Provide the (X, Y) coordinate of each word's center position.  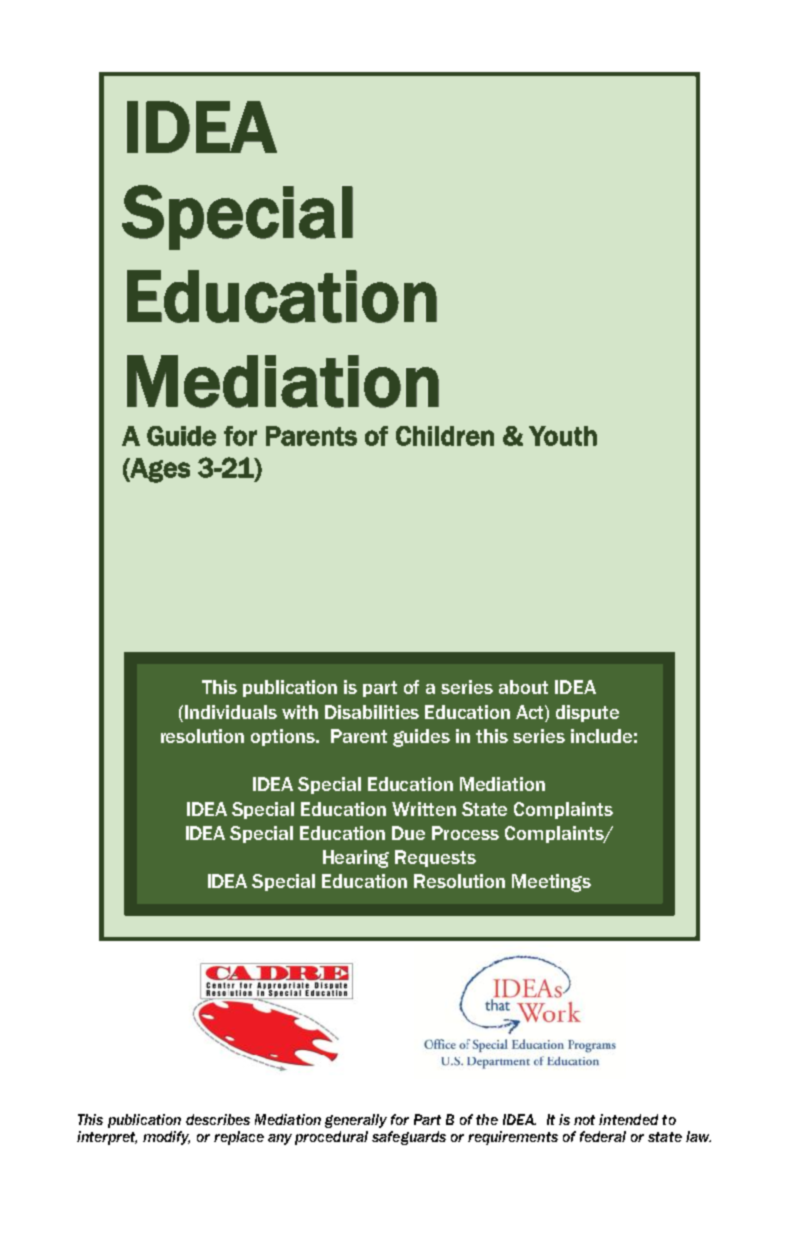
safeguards (409, 1138)
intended (628, 1119)
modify (166, 1138)
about (523, 687)
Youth (563, 436)
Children (445, 436)
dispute (587, 713)
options (284, 737)
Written (424, 809)
